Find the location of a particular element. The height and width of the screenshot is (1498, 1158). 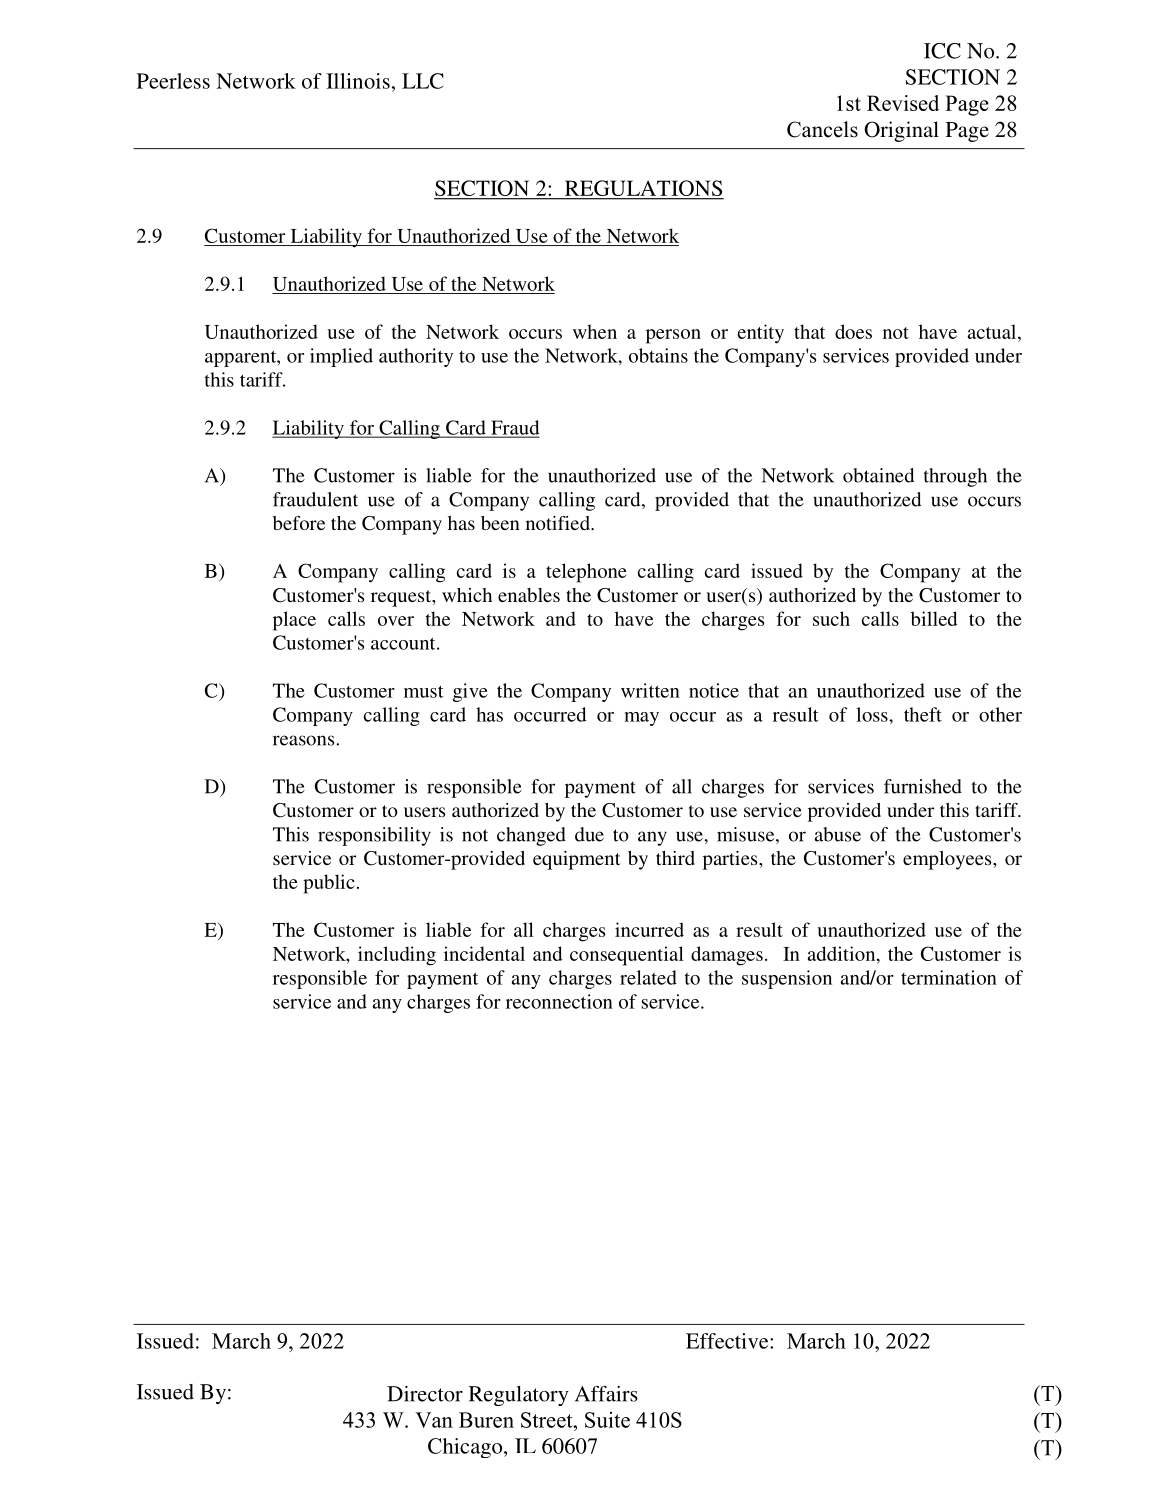

notified is located at coordinates (559, 523).
